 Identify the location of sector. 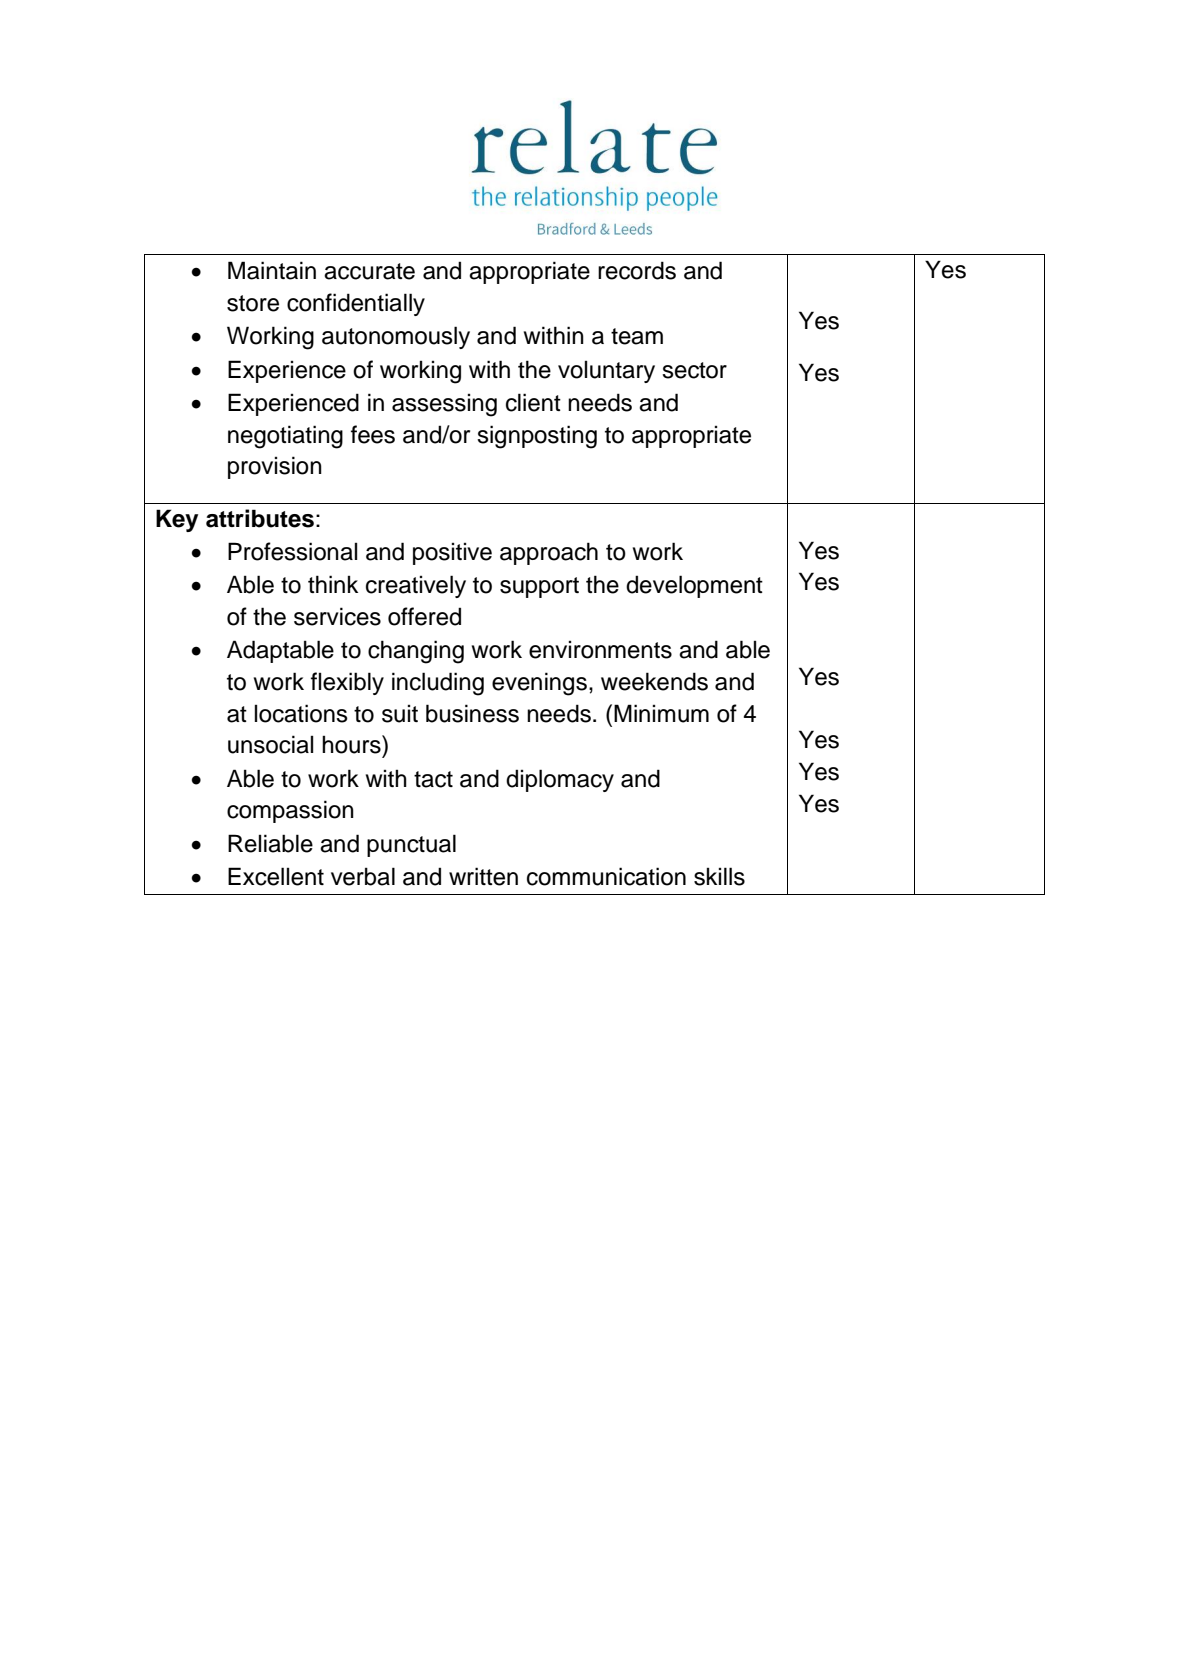
(694, 370).
